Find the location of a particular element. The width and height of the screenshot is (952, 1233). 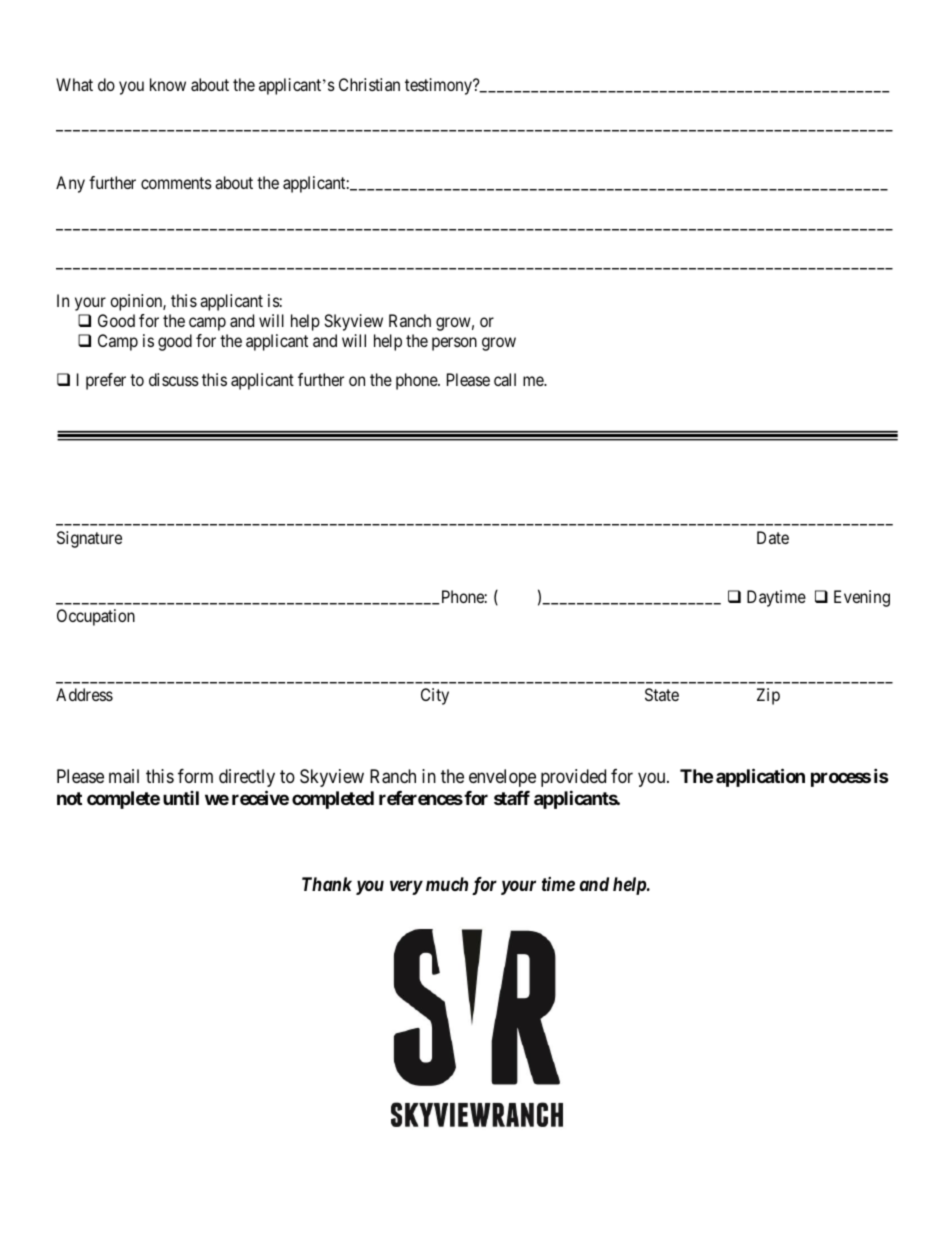

much is located at coordinates (447, 884).
